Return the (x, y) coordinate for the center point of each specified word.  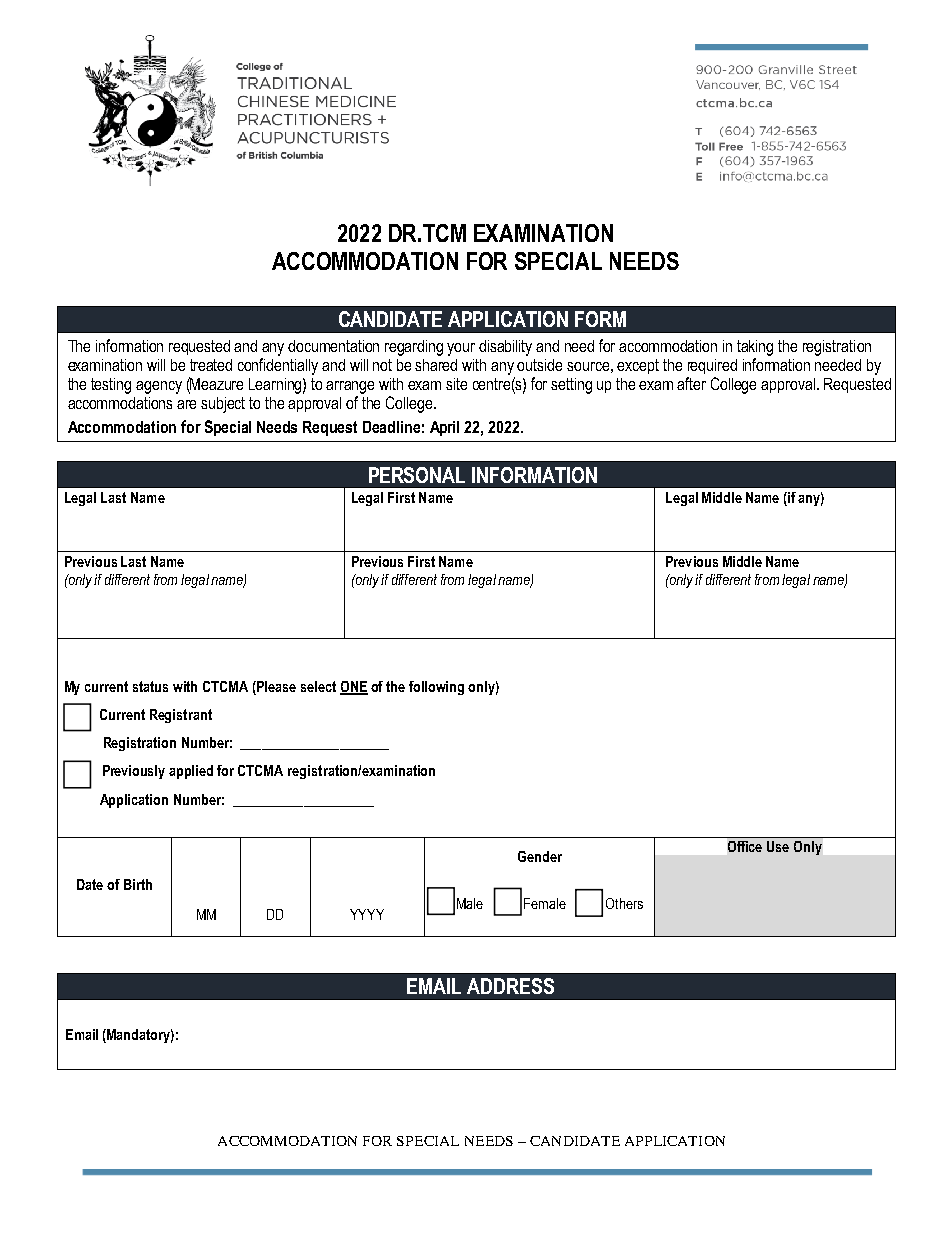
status (150, 686)
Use (778, 846)
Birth (138, 884)
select (318, 686)
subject (223, 405)
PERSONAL (417, 475)
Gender (540, 856)
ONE (354, 687)
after (691, 383)
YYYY (367, 914)
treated (211, 365)
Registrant (181, 716)
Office (745, 846)
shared (436, 365)
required (712, 366)
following (436, 688)
